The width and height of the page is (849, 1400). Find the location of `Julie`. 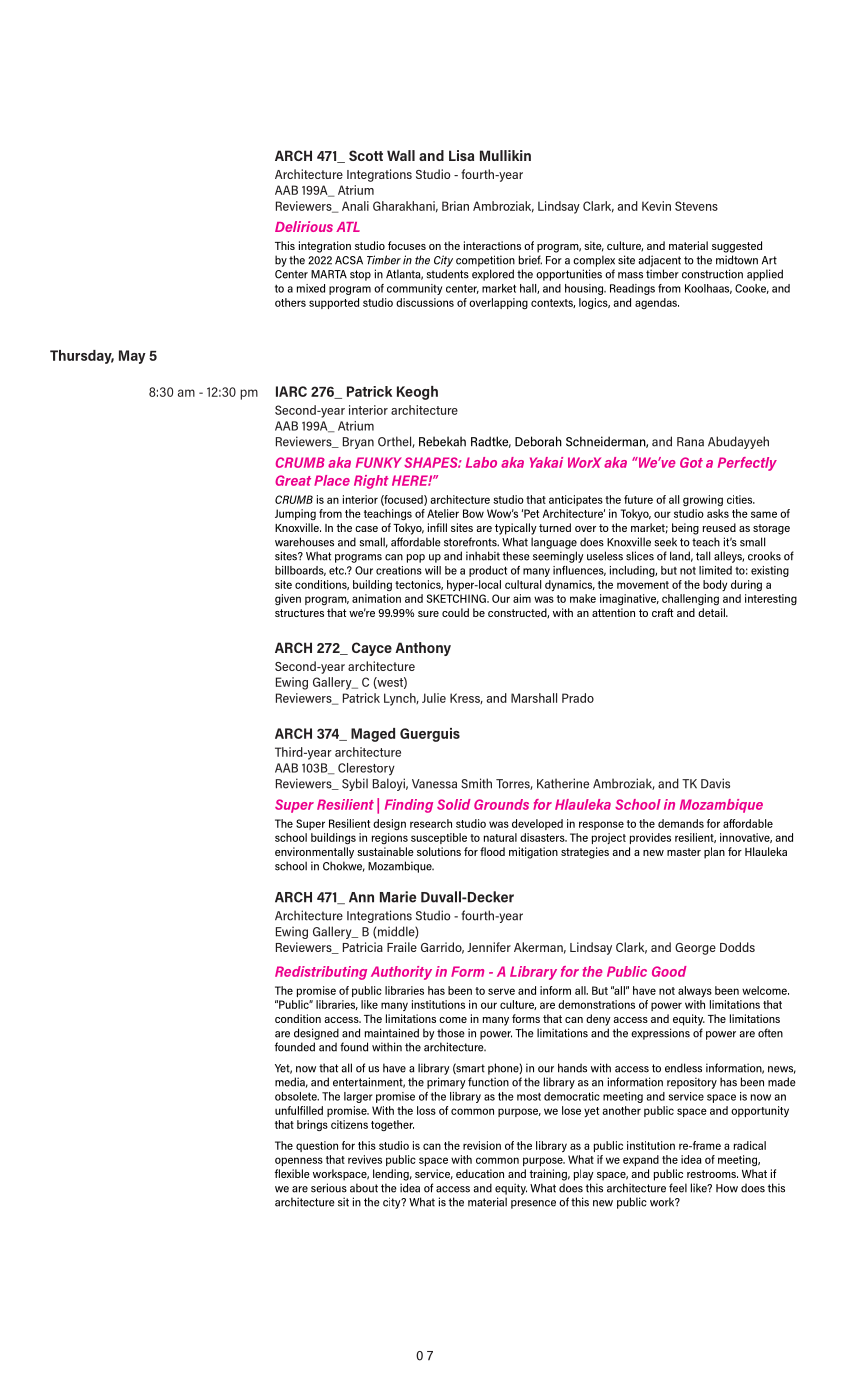

Julie is located at coordinates (434, 698).
